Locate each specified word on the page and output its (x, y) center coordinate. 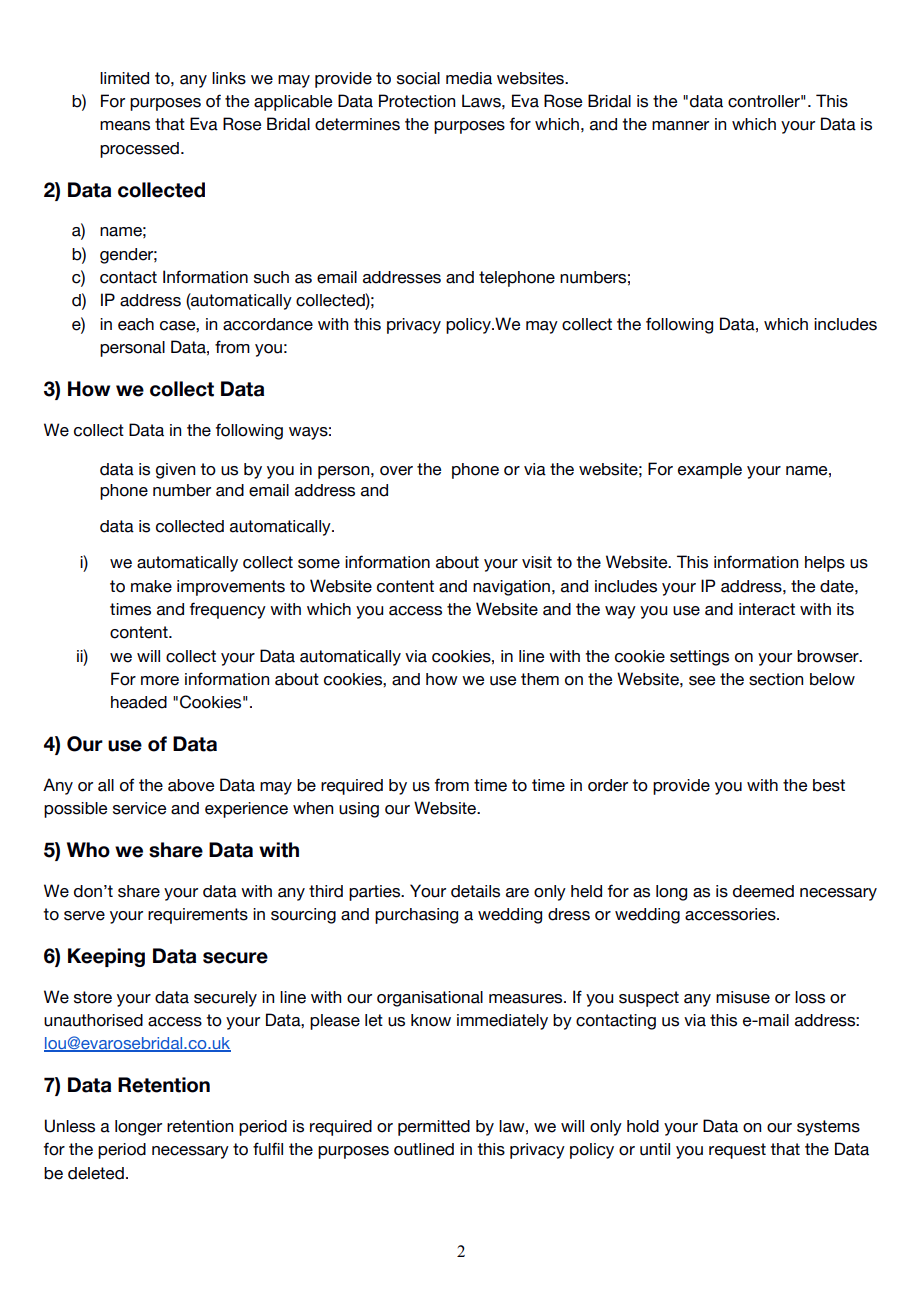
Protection (417, 101)
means (125, 126)
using (359, 810)
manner (680, 126)
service (139, 808)
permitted (434, 1128)
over (396, 471)
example (710, 471)
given (175, 471)
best (829, 785)
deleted (96, 1173)
